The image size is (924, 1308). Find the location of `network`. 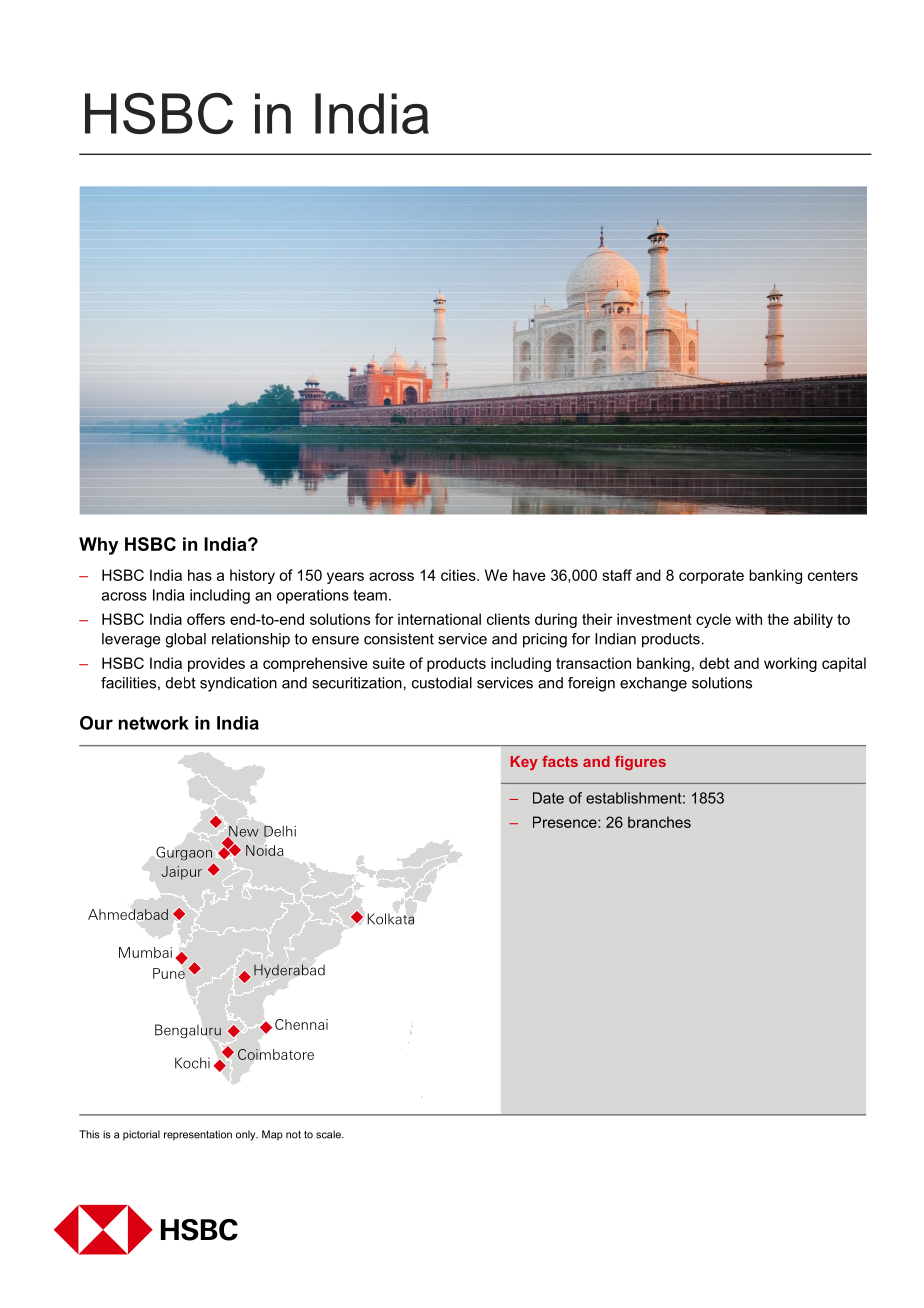

network is located at coordinates (154, 723).
